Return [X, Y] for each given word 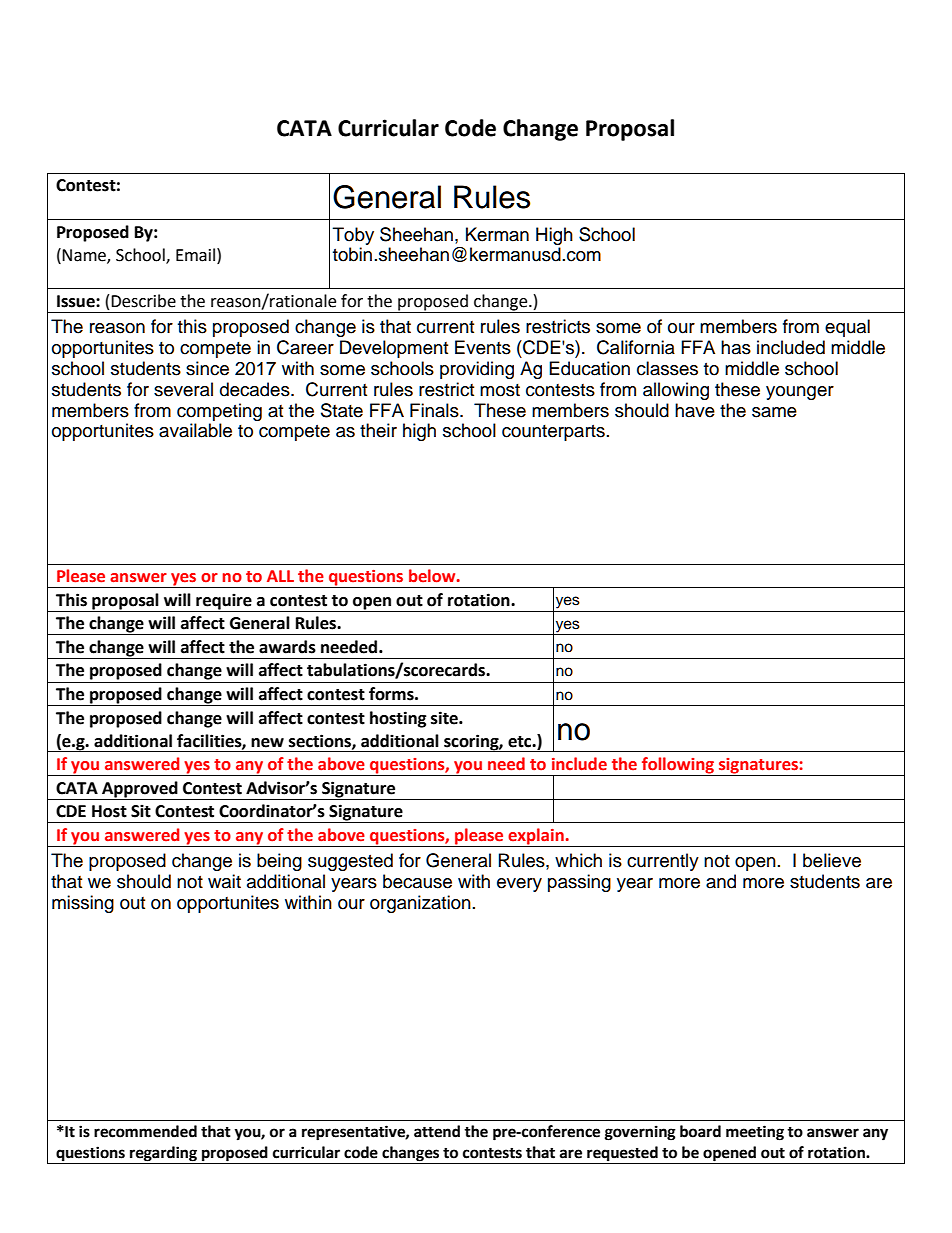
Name [85, 256]
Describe [143, 301]
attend [437, 1131]
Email [197, 255]
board [700, 1131]
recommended [145, 1131]
